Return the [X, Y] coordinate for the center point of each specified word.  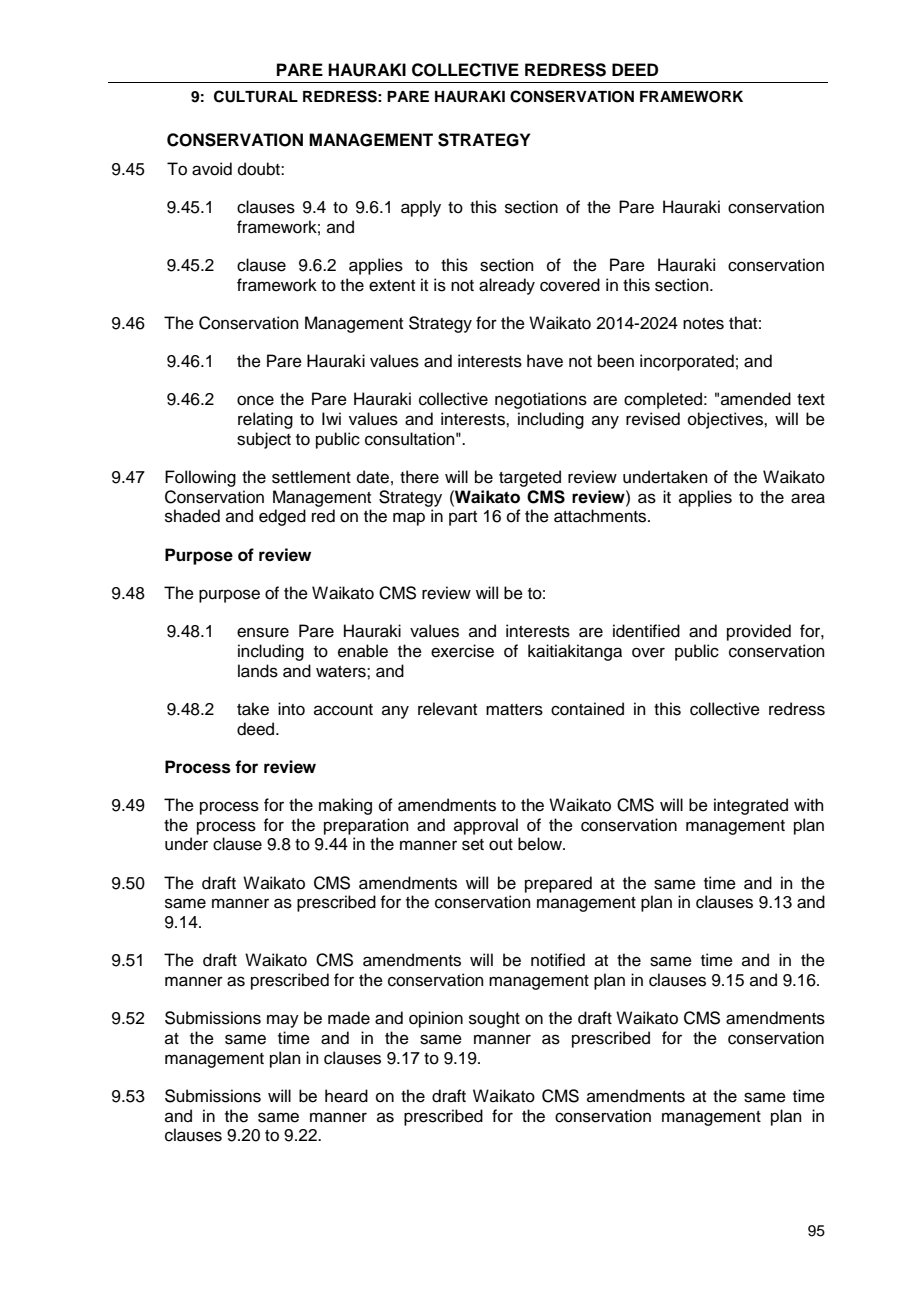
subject [264, 440]
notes [703, 324]
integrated [751, 806]
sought [494, 1019]
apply [421, 208]
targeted [530, 478]
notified [558, 960]
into [291, 709]
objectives [726, 420]
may [283, 1021]
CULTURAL [256, 96]
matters [514, 710]
